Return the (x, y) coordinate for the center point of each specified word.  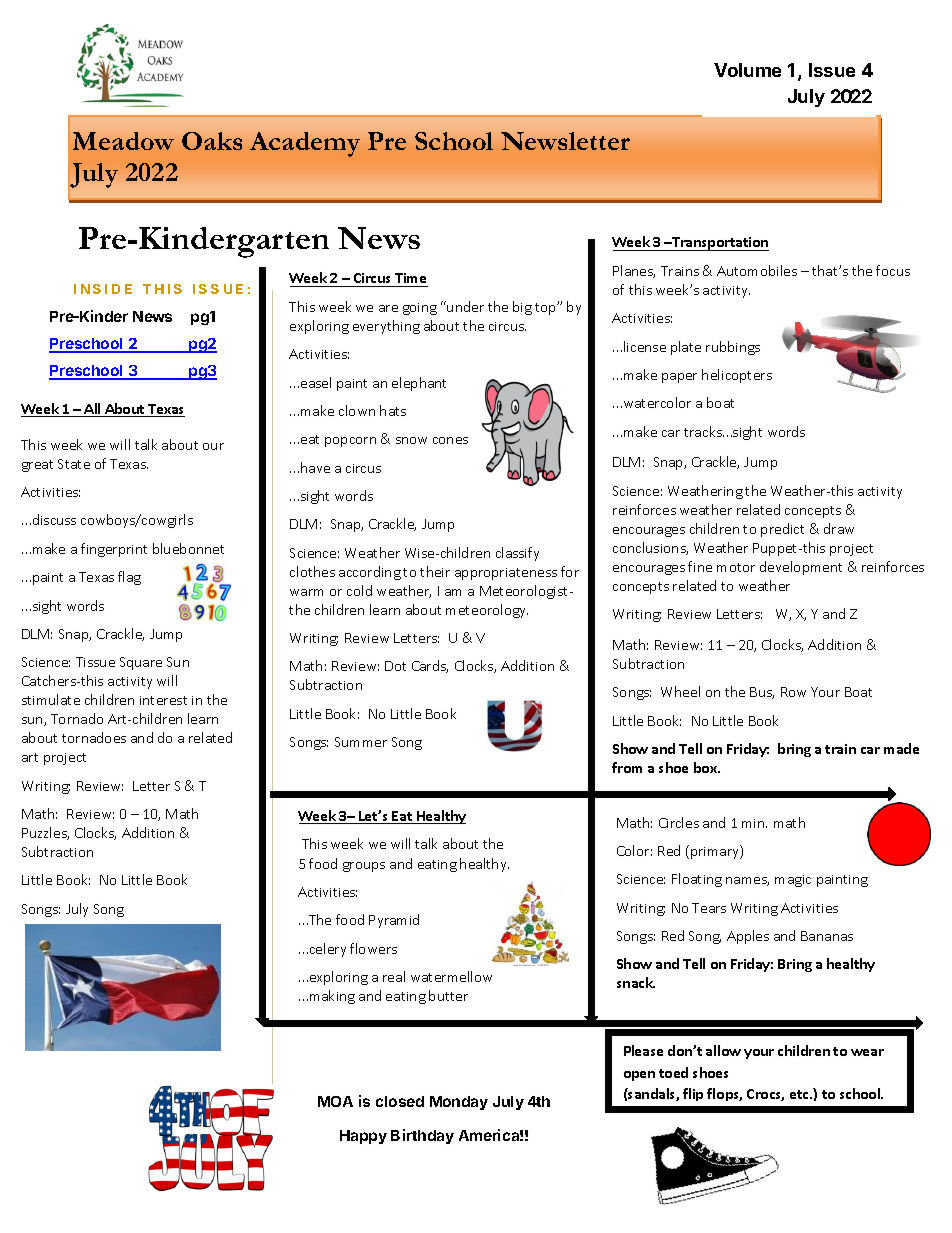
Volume (747, 70)
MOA (335, 1101)
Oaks (212, 141)
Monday (459, 1103)
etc (800, 1094)
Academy (305, 144)
